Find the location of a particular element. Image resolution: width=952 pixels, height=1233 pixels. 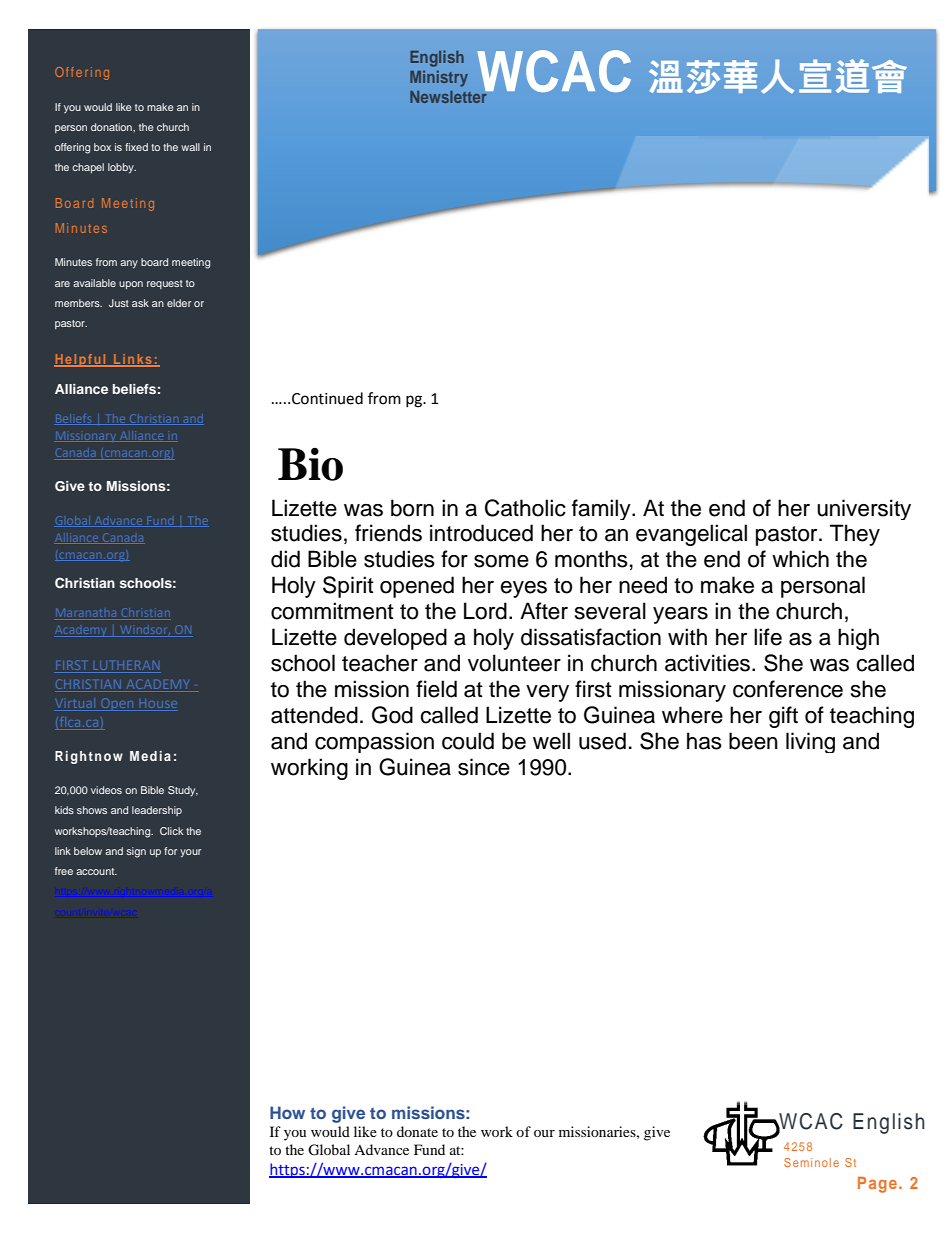

Newsletter is located at coordinates (449, 96).
